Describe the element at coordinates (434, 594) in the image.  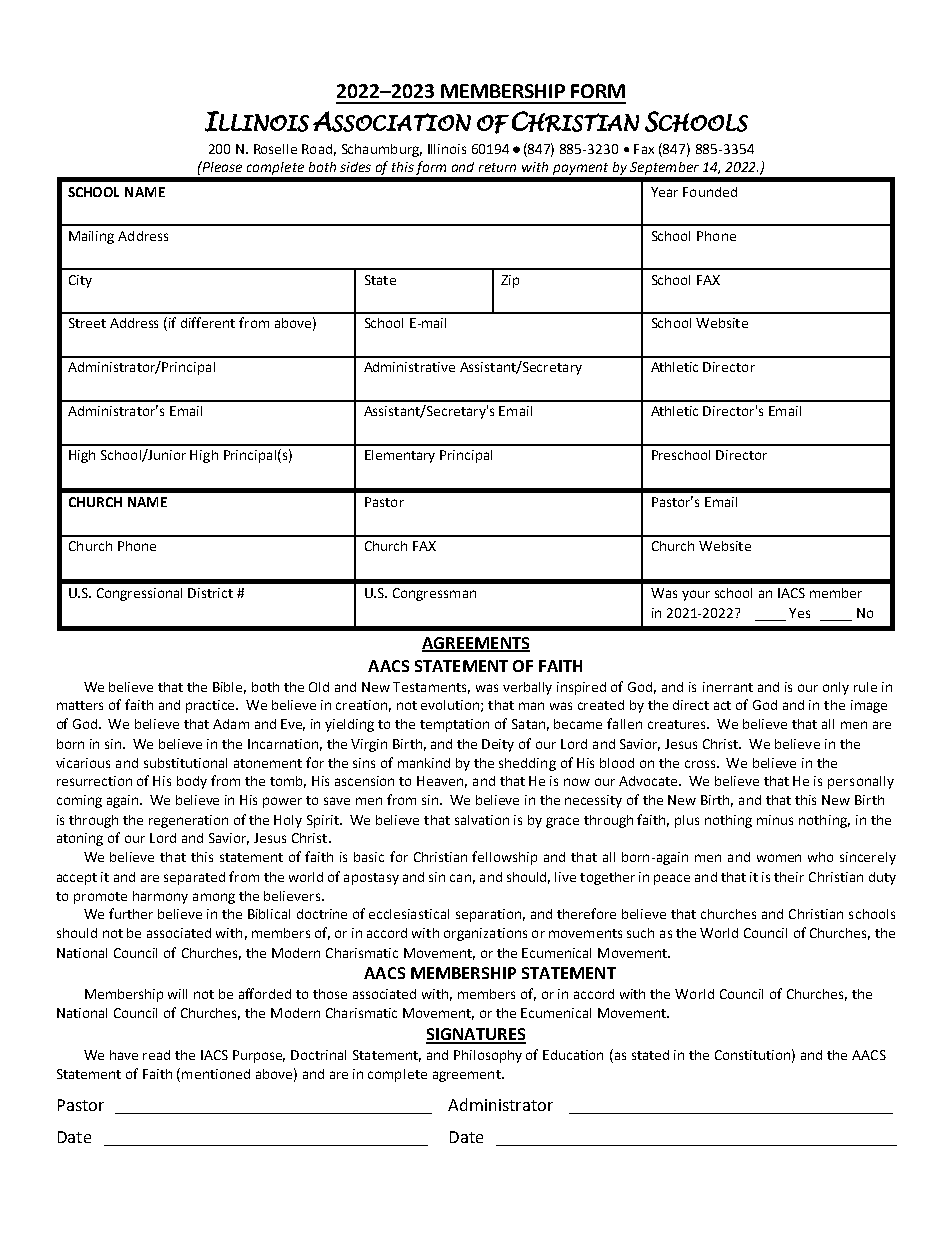
I see `Congressman` at that location.
